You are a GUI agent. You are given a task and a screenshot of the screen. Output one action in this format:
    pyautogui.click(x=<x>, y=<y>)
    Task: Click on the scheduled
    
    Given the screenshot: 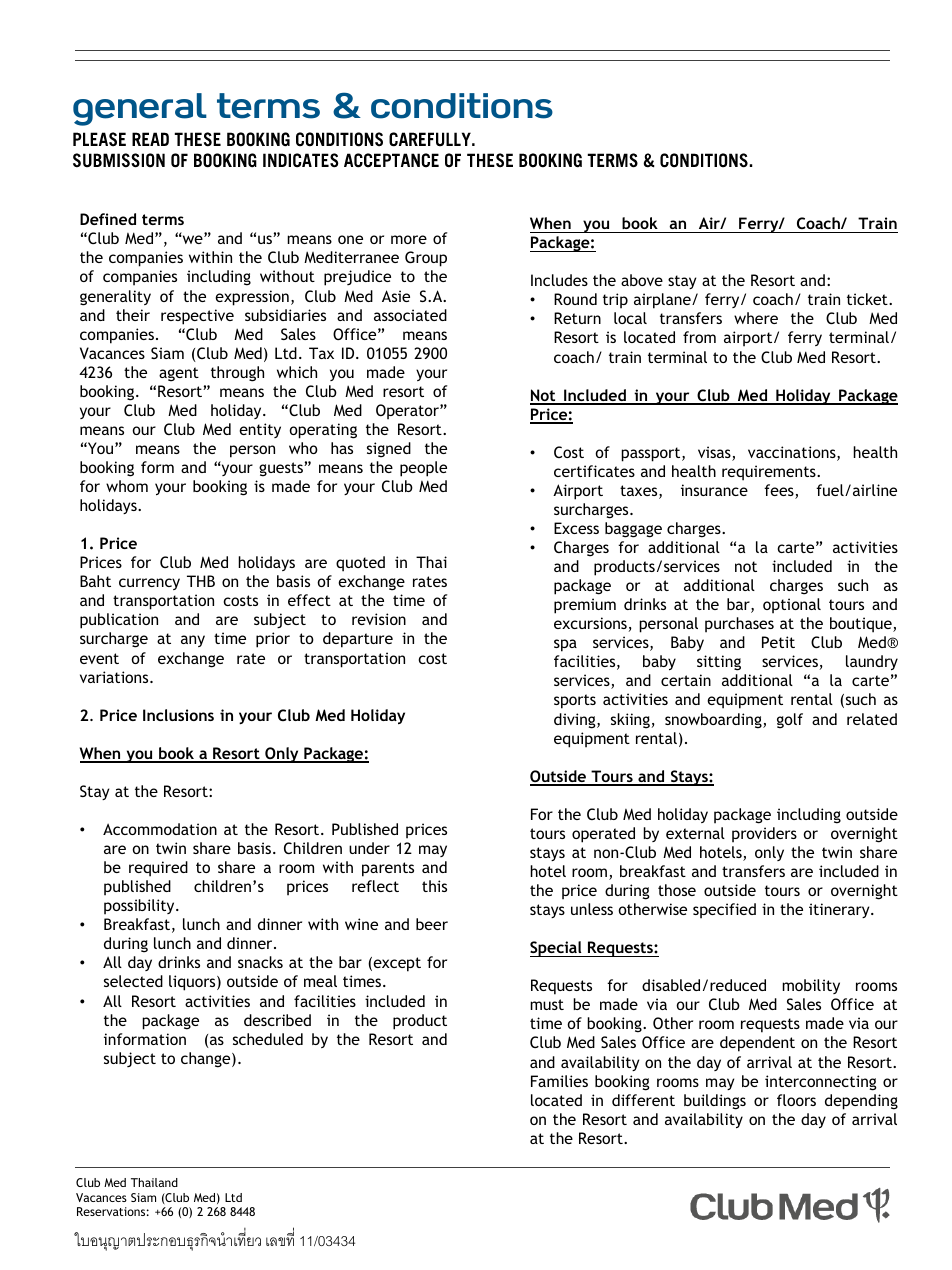 What is the action you would take?
    pyautogui.click(x=268, y=1039)
